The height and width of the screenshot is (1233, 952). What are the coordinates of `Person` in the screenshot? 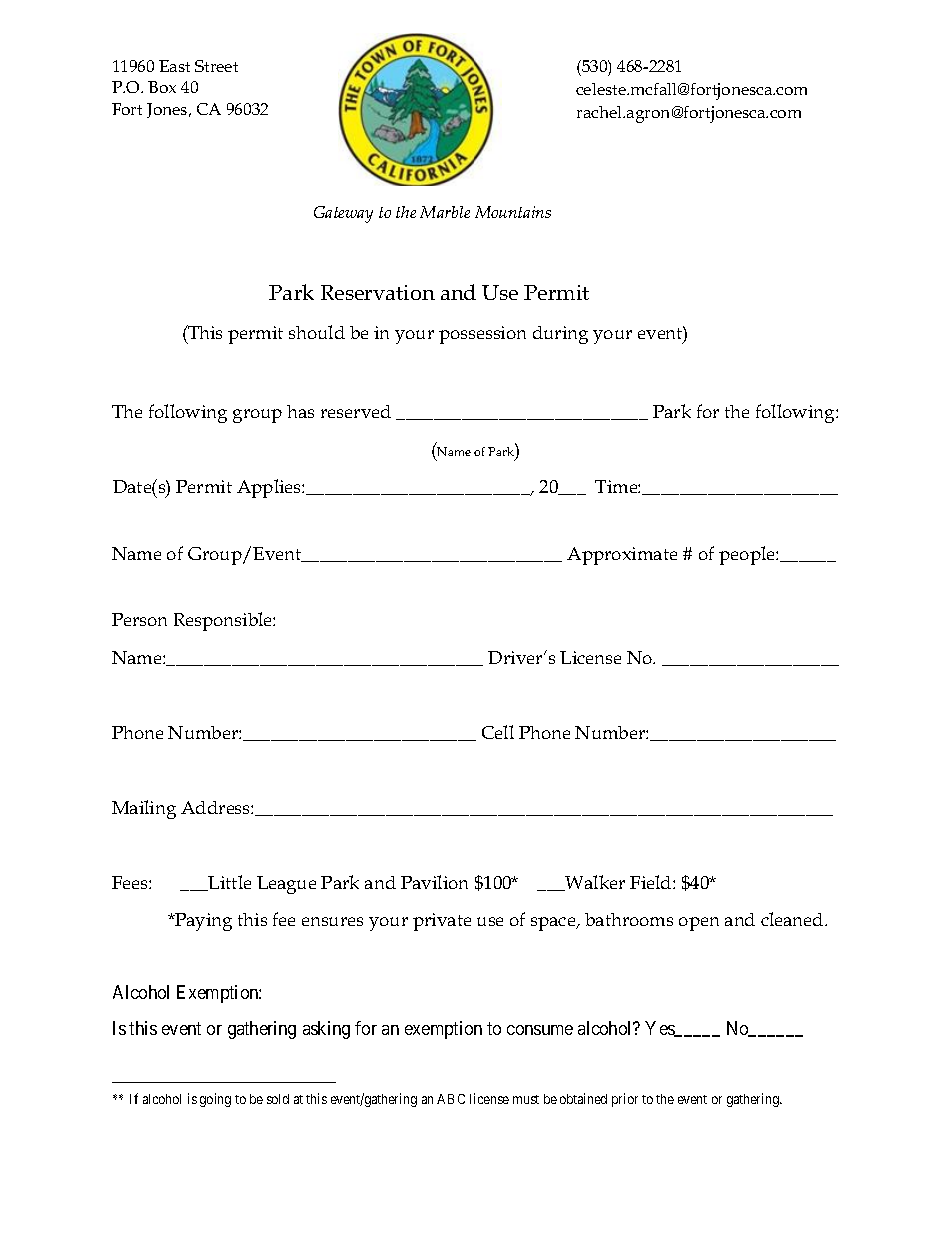 It's located at (139, 619).
